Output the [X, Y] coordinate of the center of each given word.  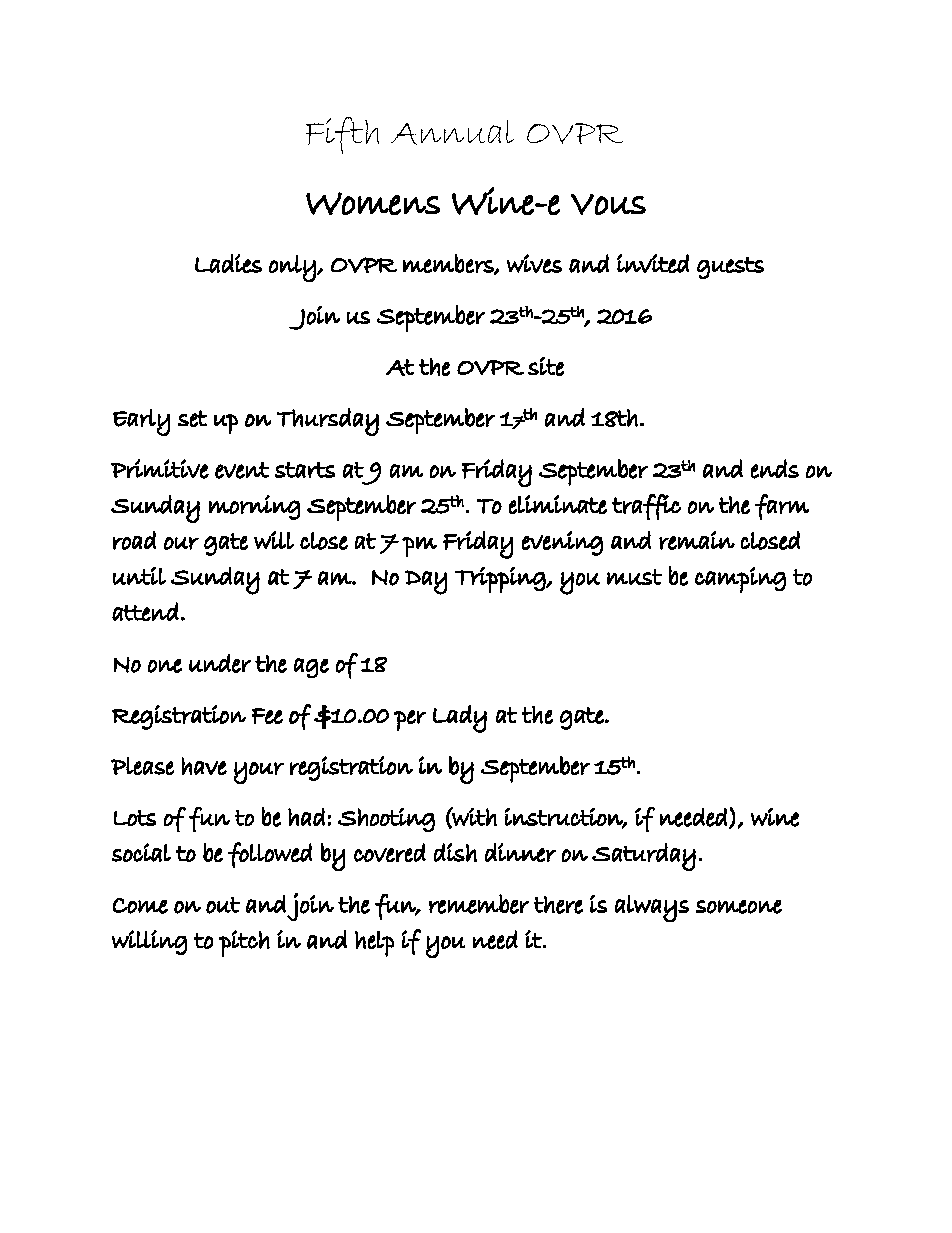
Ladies [228, 263]
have [204, 766]
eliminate [558, 504]
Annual [452, 132]
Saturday [644, 857]
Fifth [342, 135]
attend [145, 611]
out [223, 905]
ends [775, 469]
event [242, 470]
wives [534, 263]
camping [740, 580]
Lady [460, 719]
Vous [608, 204]
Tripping [501, 580]
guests [730, 268]
